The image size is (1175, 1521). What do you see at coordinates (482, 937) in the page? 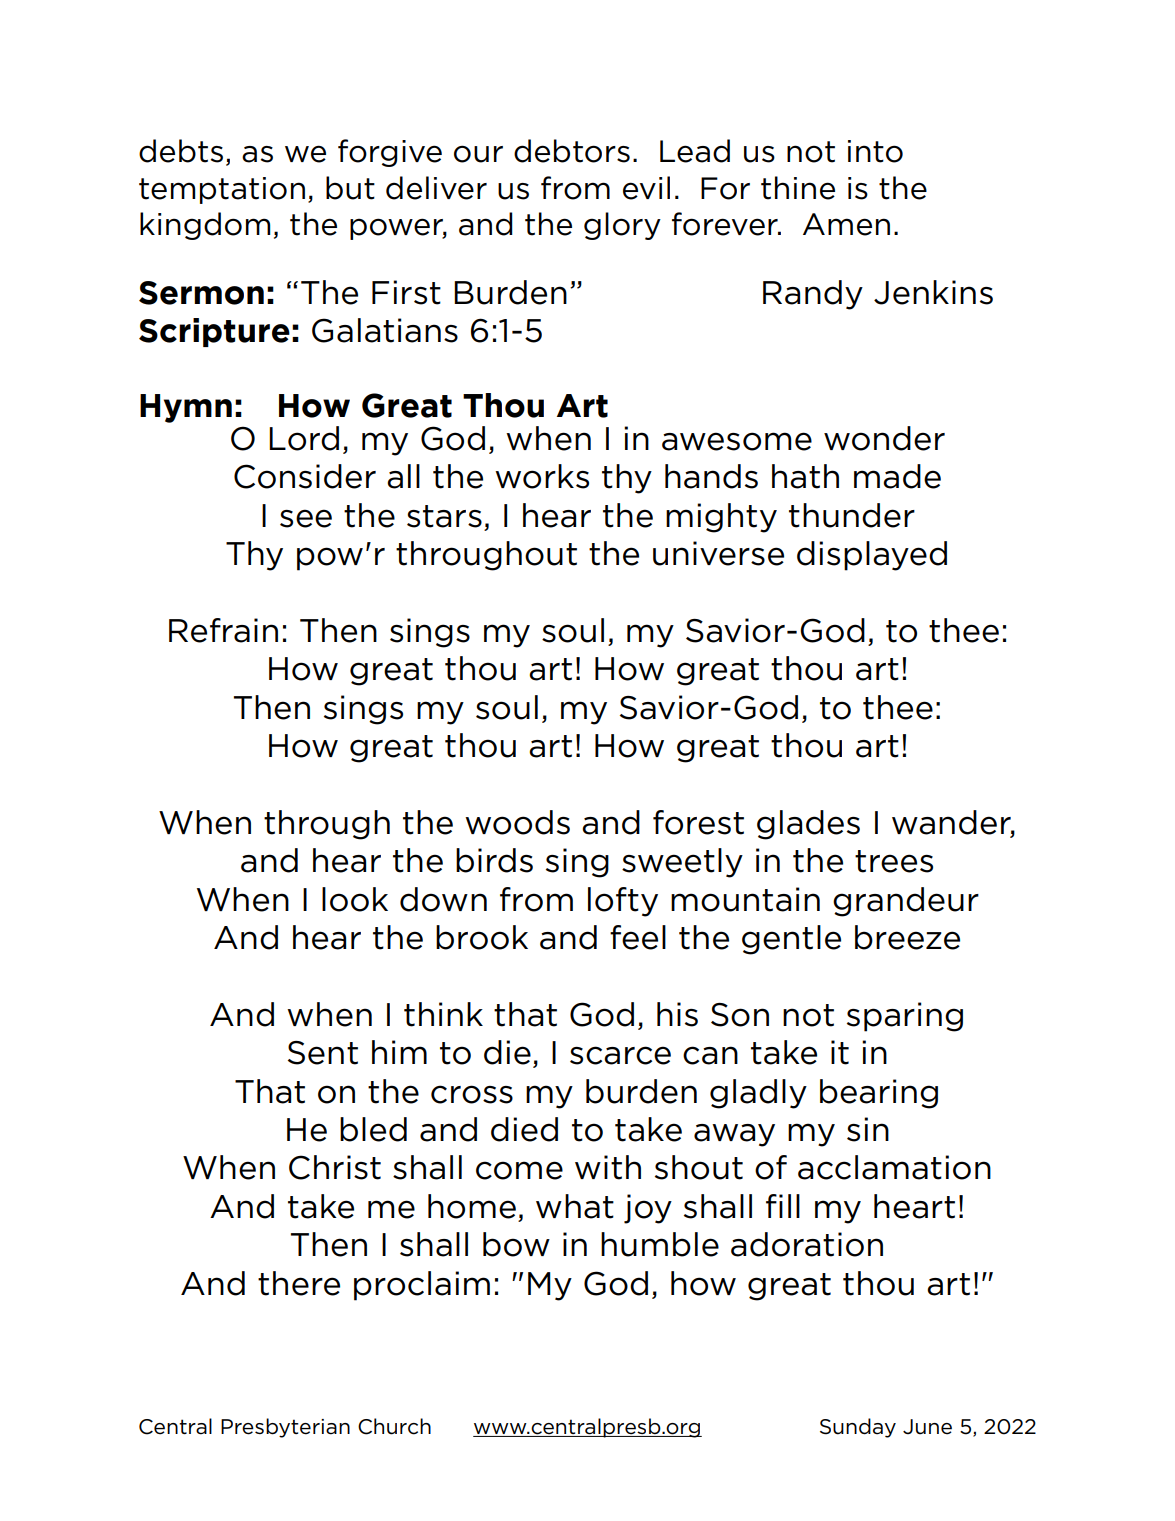
I see `brook` at bounding box center [482, 937].
